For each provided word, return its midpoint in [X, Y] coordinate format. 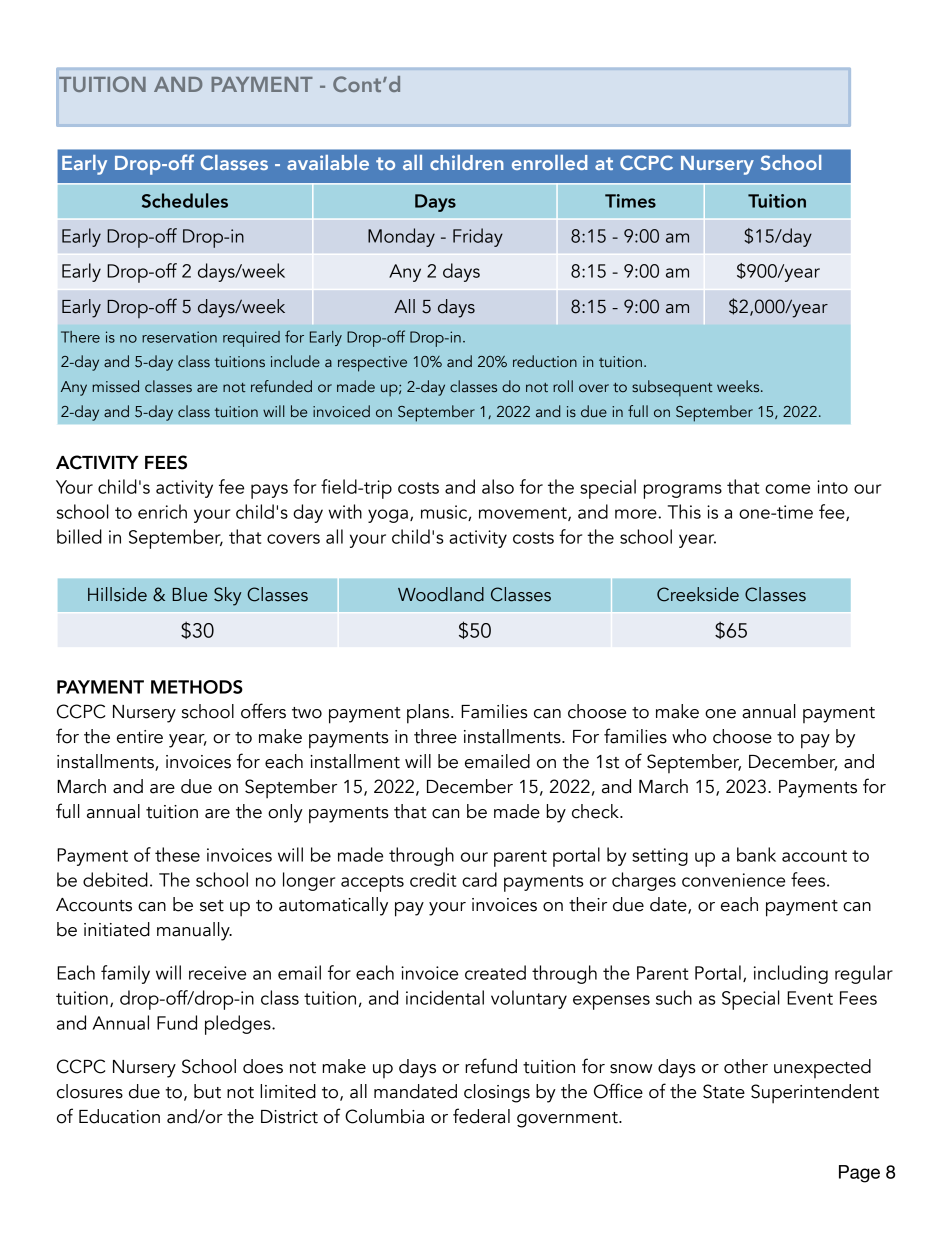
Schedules [185, 200]
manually [194, 931]
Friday [478, 237]
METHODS [197, 687]
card [479, 879]
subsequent [672, 388]
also [498, 486]
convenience [733, 880]
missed [115, 386]
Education [119, 1116]
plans [429, 714]
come [787, 489]
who [689, 736]
